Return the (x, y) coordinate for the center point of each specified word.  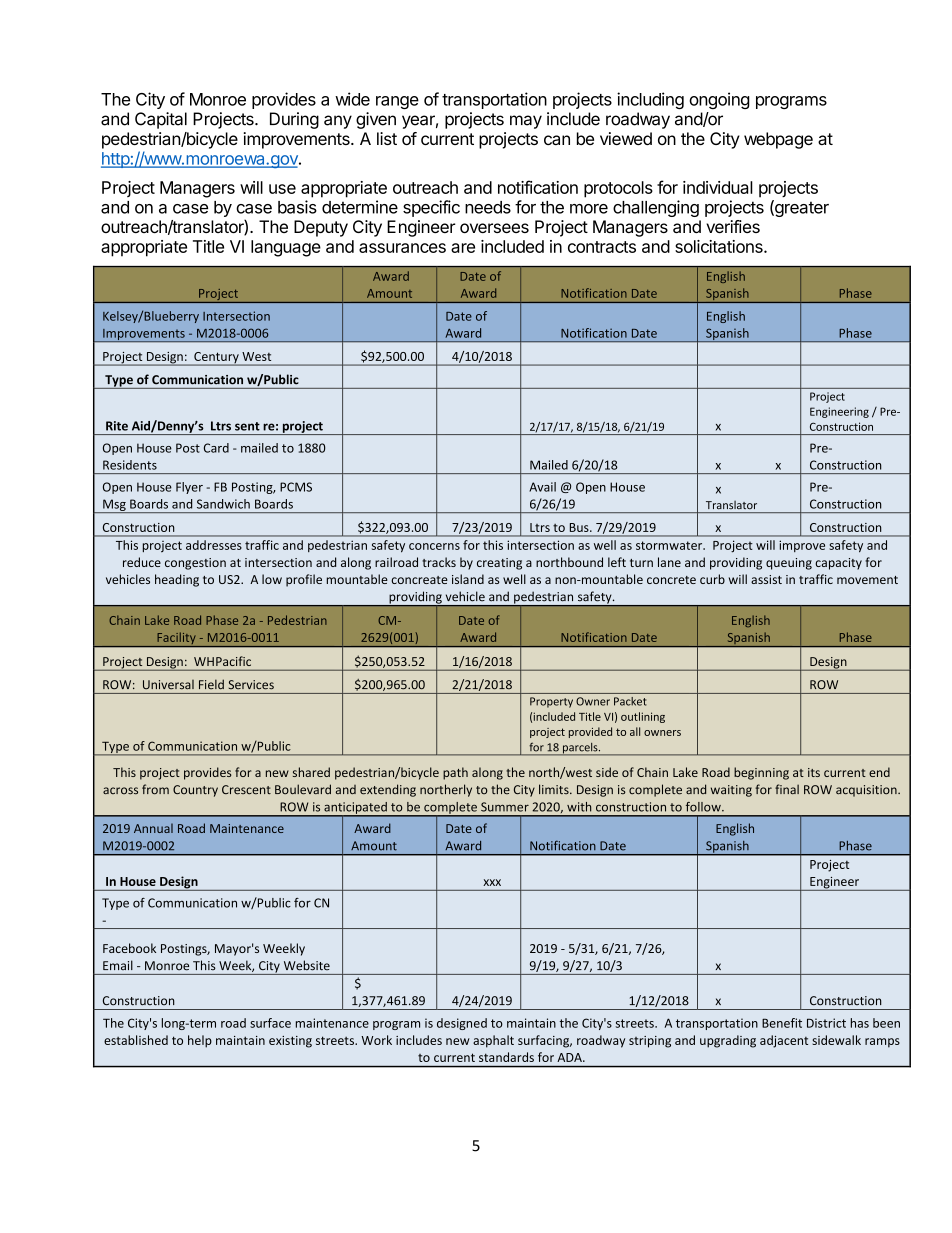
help (200, 1041)
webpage (778, 140)
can (557, 140)
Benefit (782, 1023)
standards (506, 1057)
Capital (161, 120)
